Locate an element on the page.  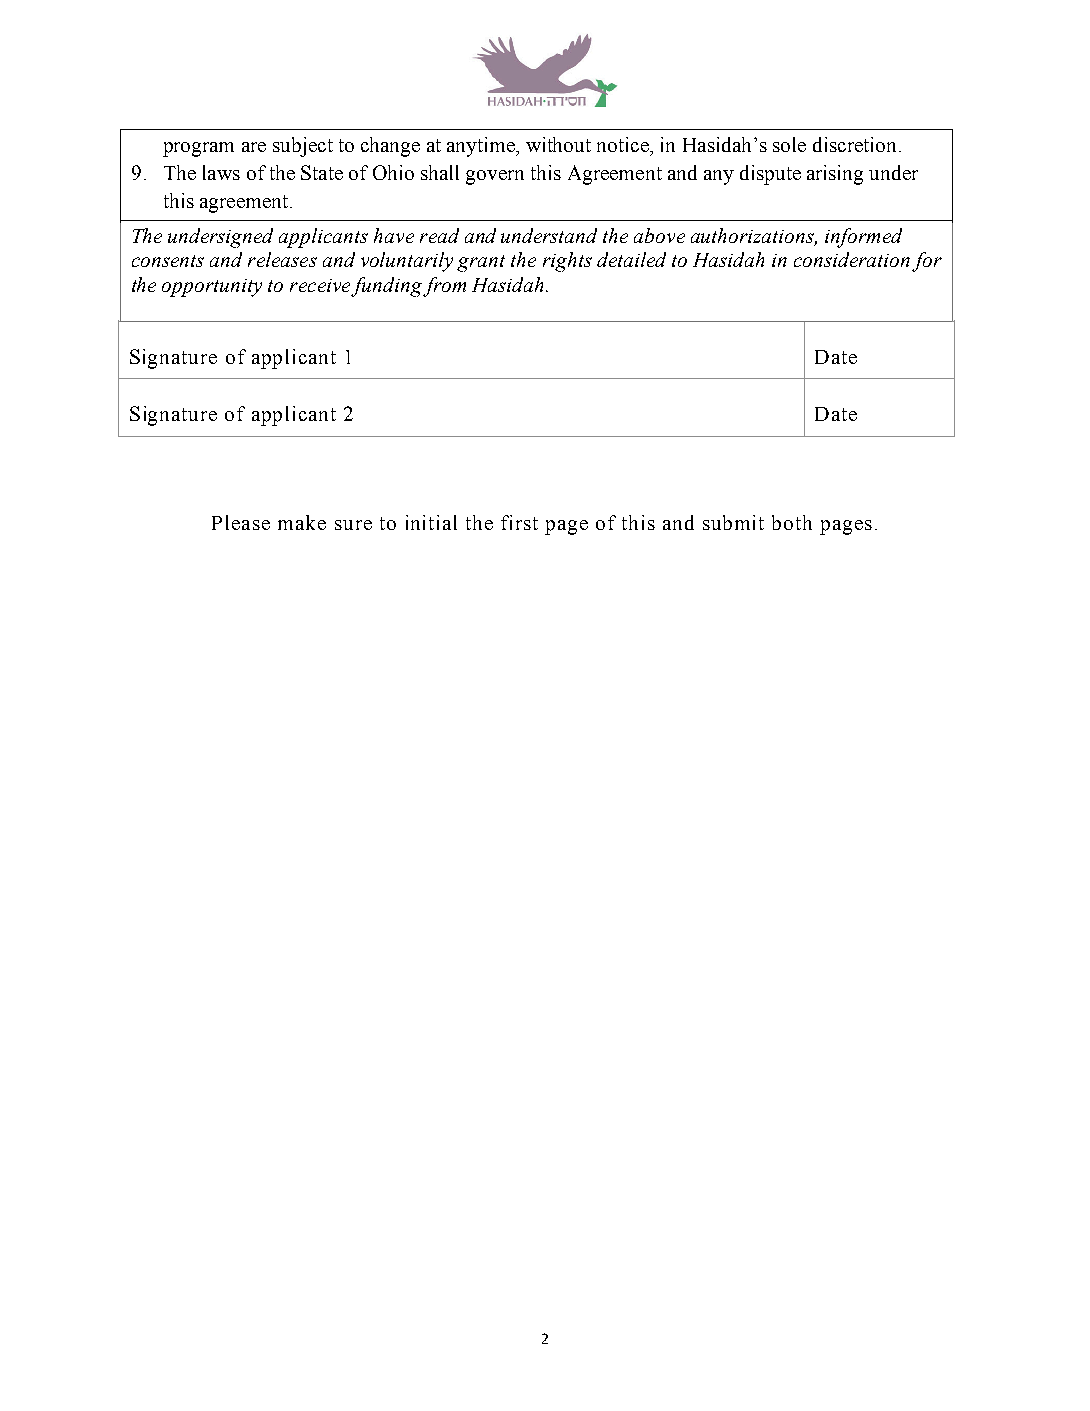
anytime is located at coordinates (482, 147).
